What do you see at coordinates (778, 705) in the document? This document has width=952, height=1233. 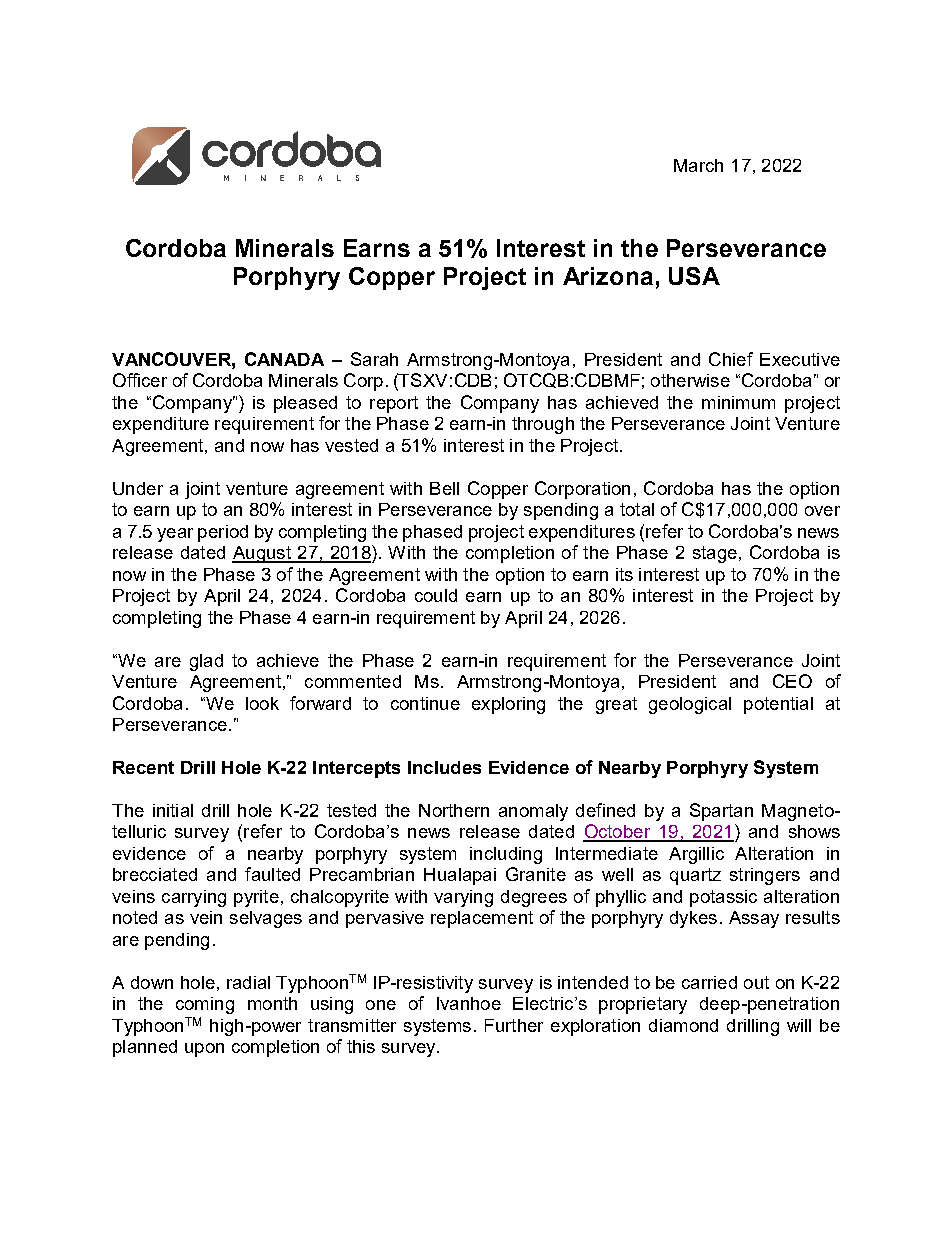 I see `potential` at bounding box center [778, 705].
